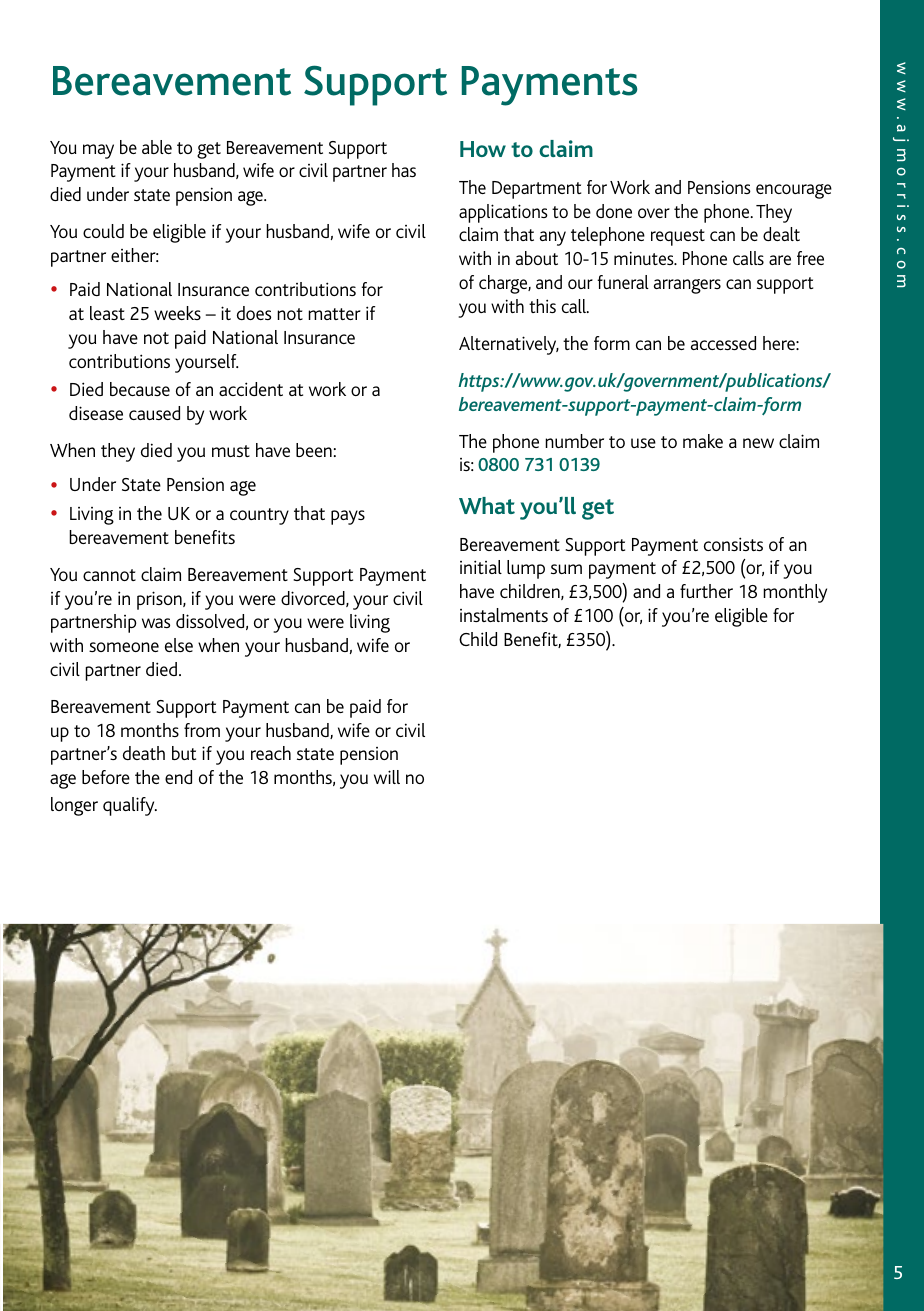 This screenshot has width=924, height=1311. What do you see at coordinates (157, 147) in the screenshot?
I see `able` at bounding box center [157, 147].
